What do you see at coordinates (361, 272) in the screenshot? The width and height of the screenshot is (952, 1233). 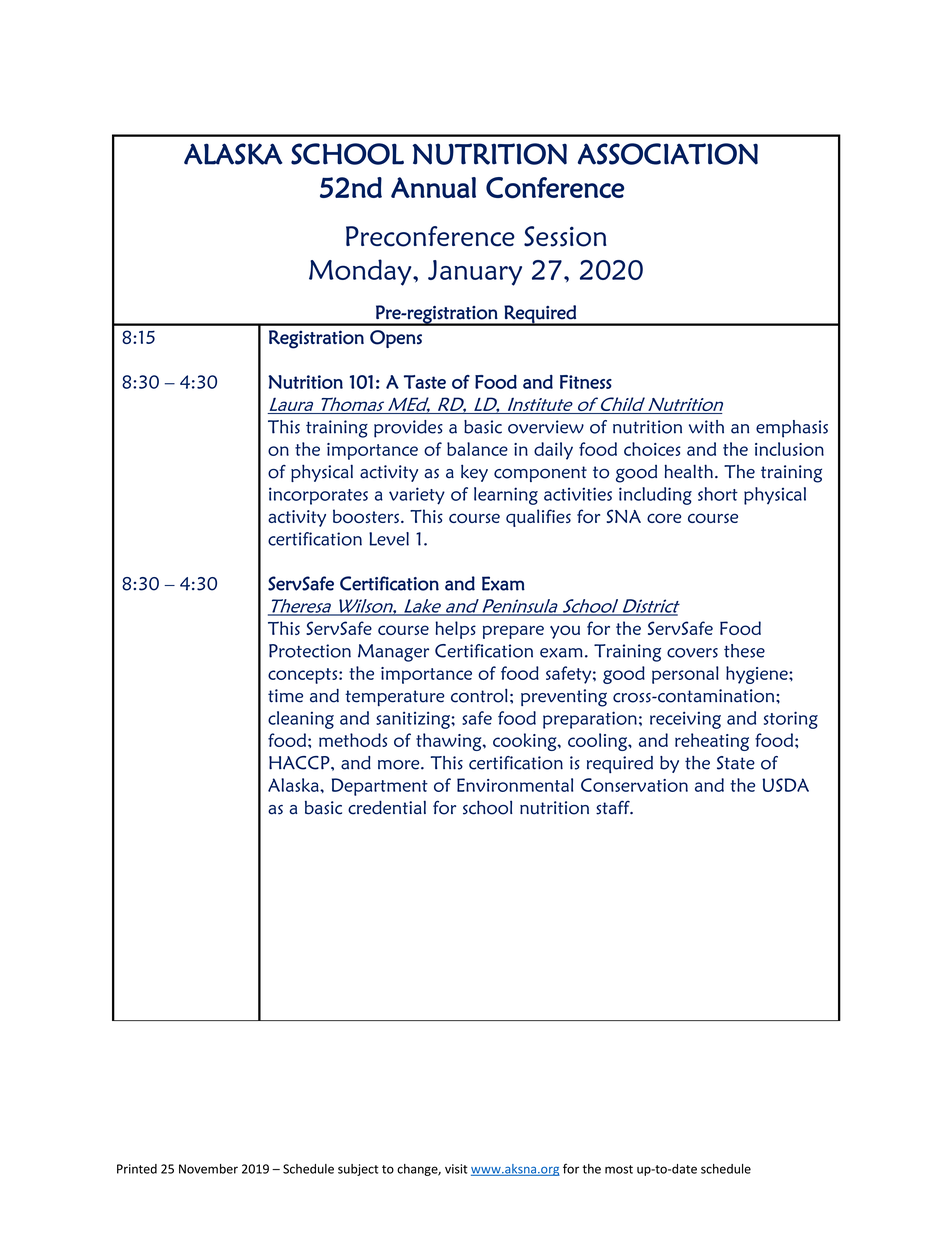 I see `Monday` at bounding box center [361, 272].
